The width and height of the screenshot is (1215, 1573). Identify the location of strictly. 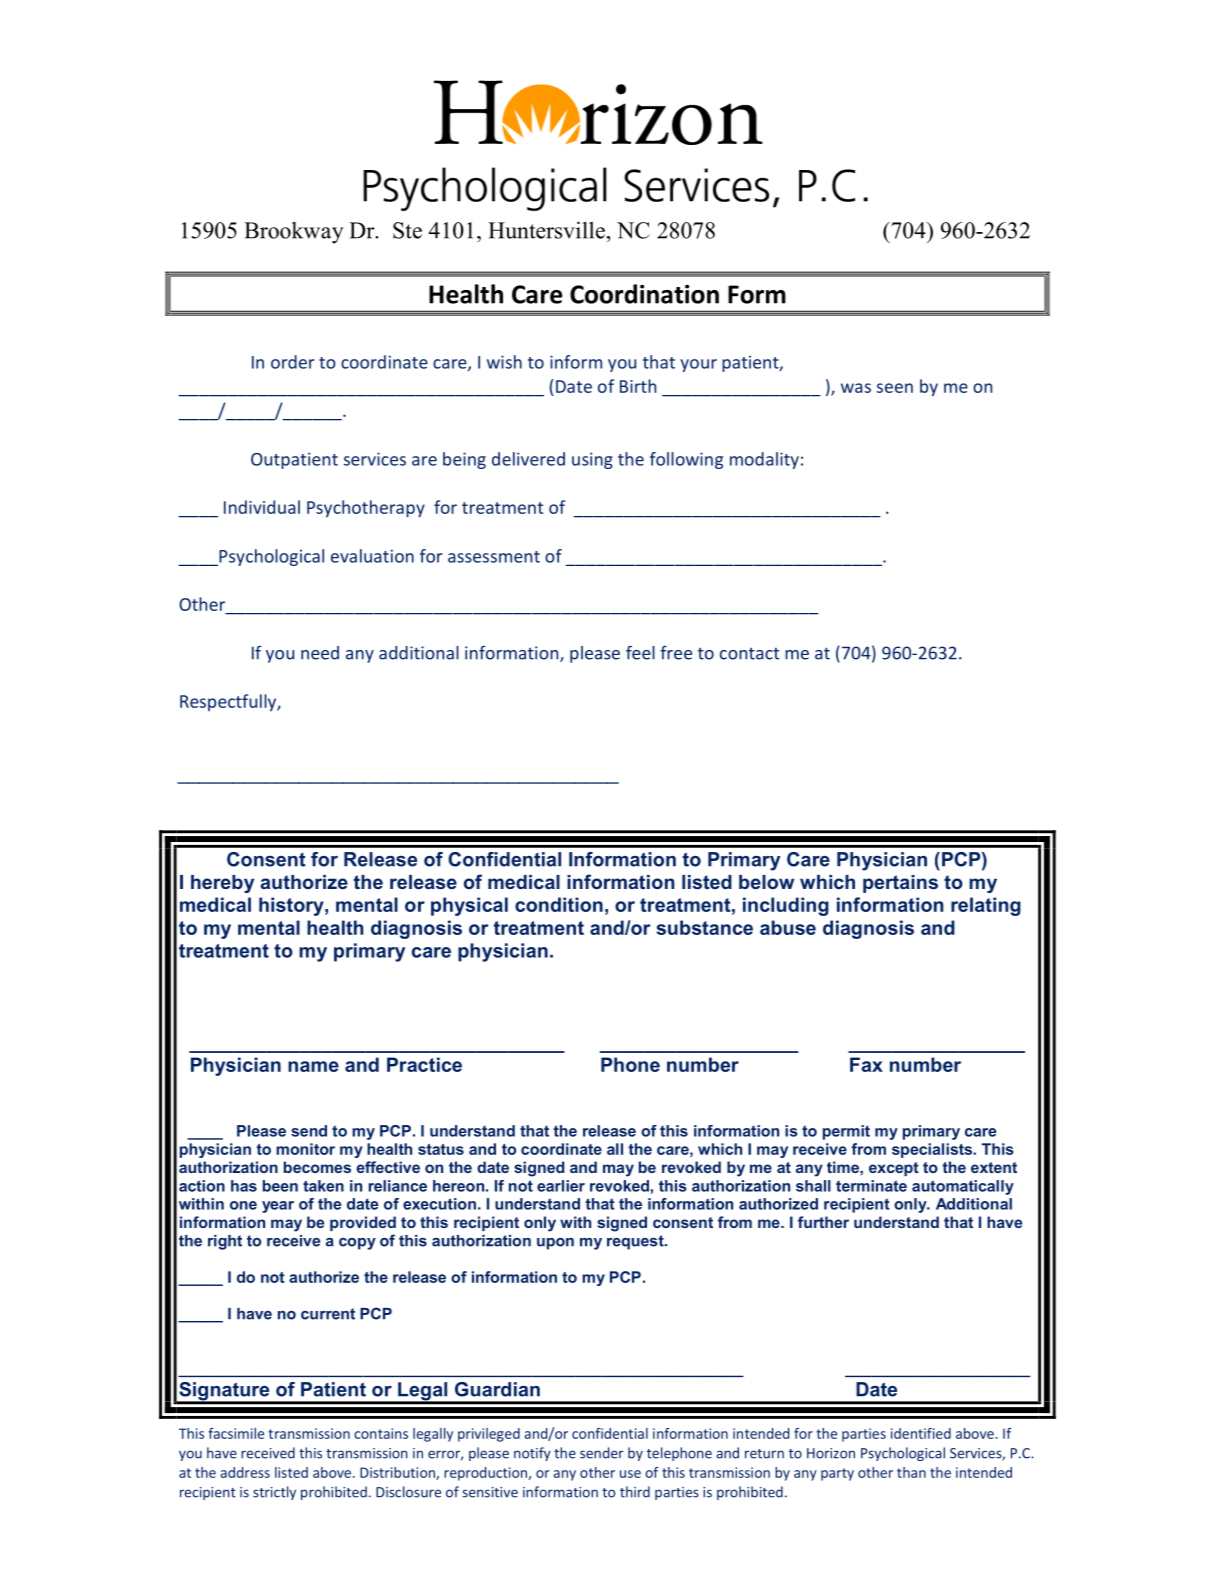
(274, 1493).
